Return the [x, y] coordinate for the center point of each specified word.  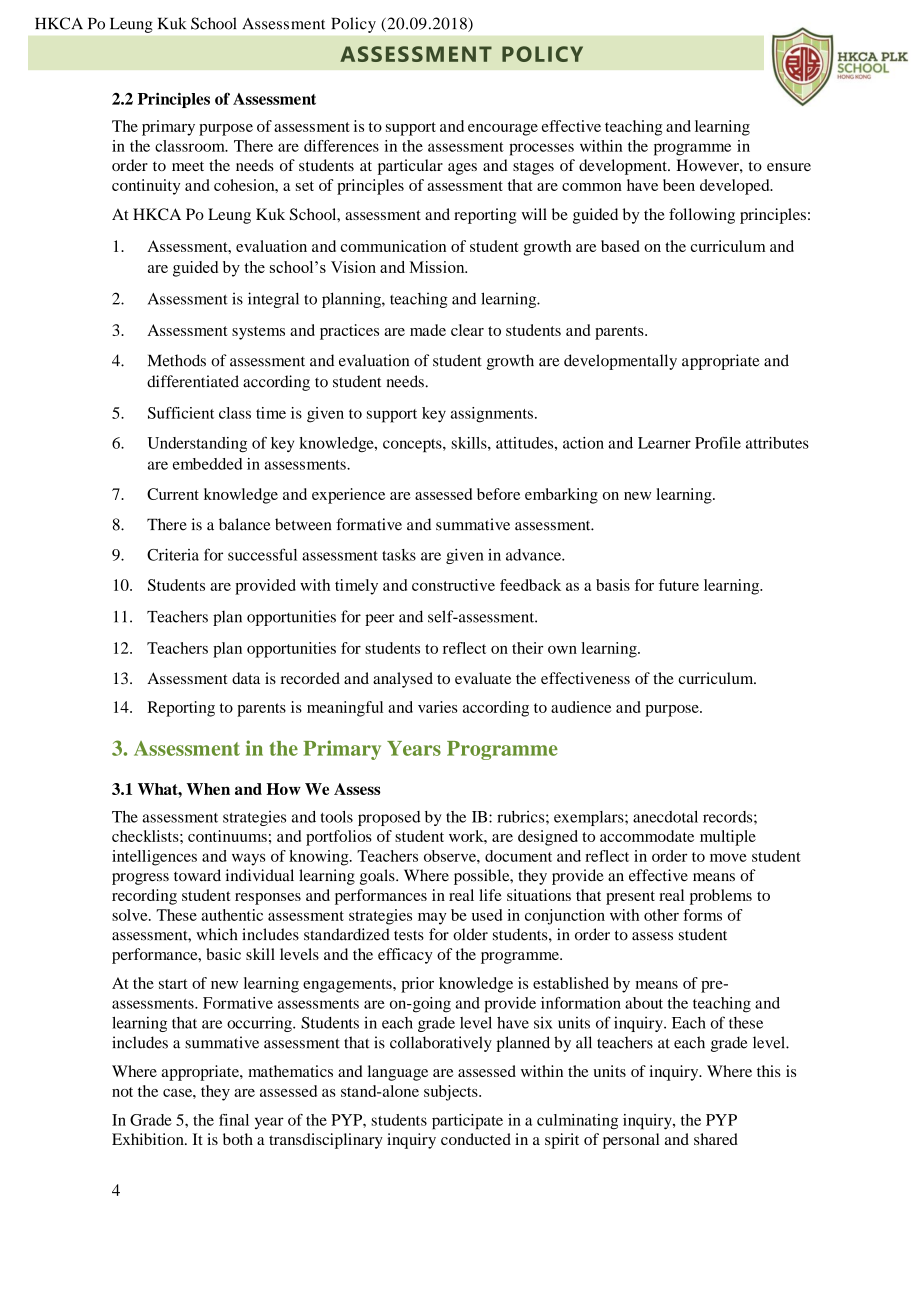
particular [410, 167]
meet [188, 166]
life [490, 895]
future [679, 585]
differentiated [193, 381]
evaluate [483, 678]
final [234, 1120]
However [708, 165]
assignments [492, 415]
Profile [718, 443]
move [728, 857]
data [246, 678]
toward [197, 875]
